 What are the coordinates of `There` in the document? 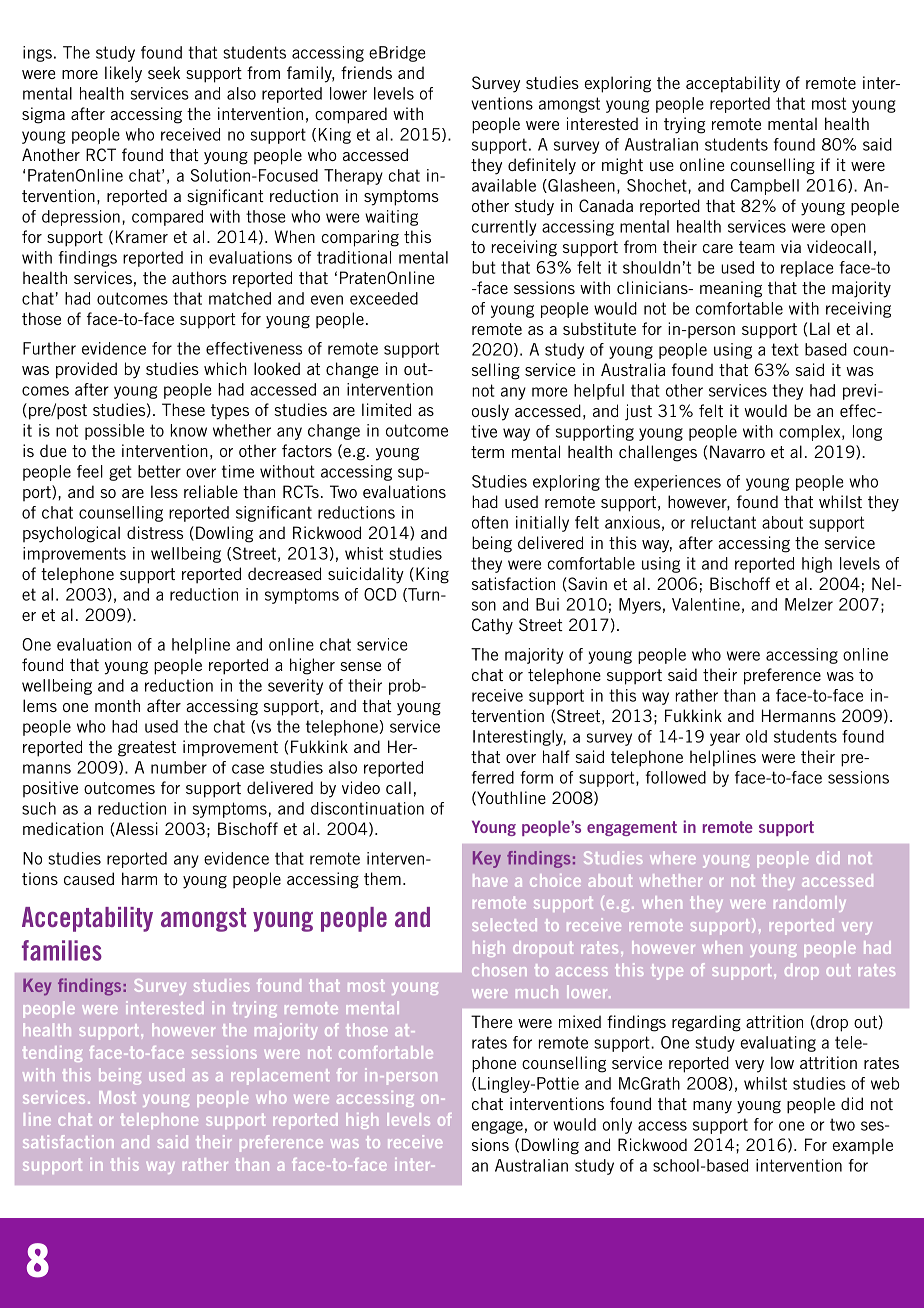 It's located at (492, 1021).
